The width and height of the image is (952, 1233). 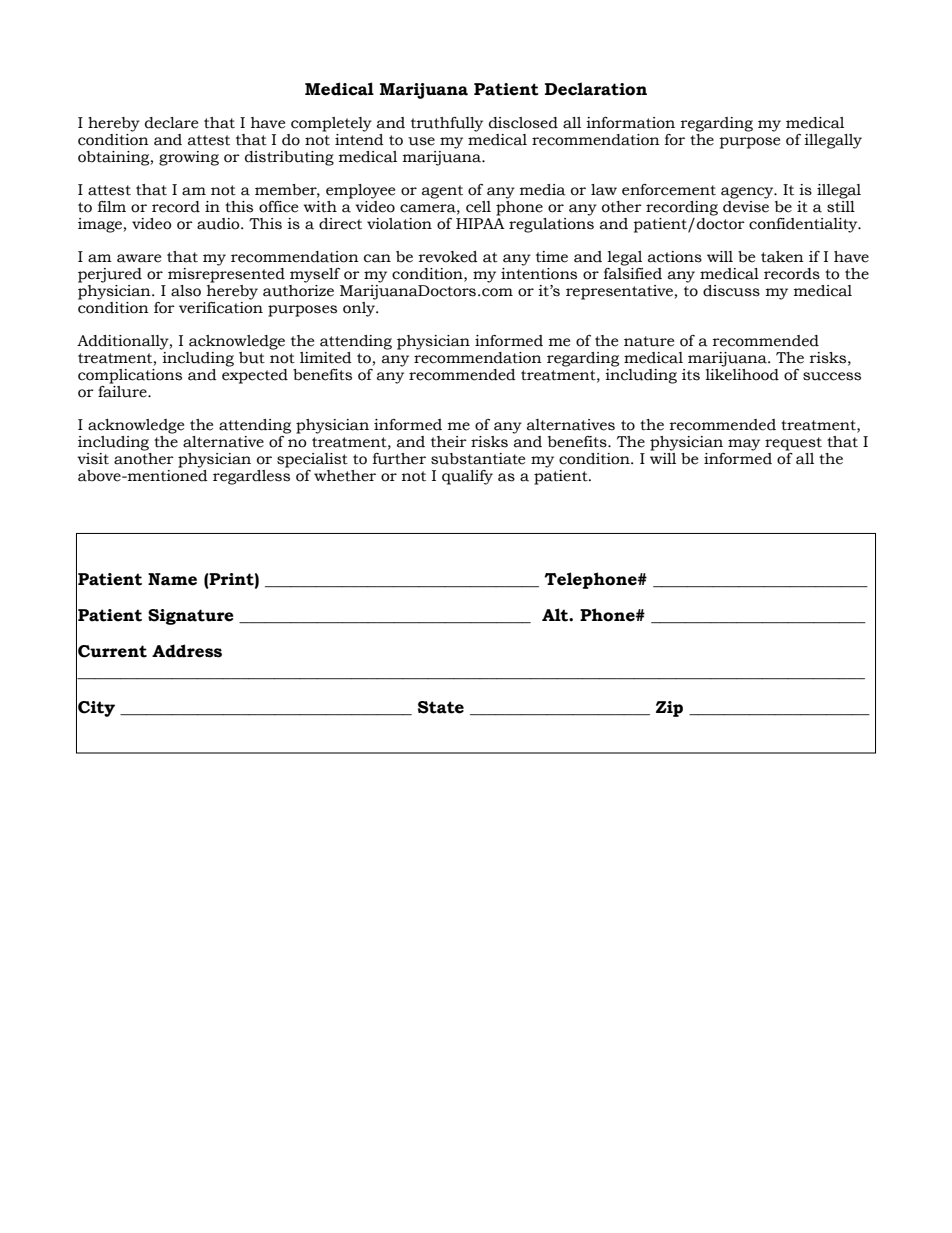 I want to click on aware, so click(x=139, y=258).
